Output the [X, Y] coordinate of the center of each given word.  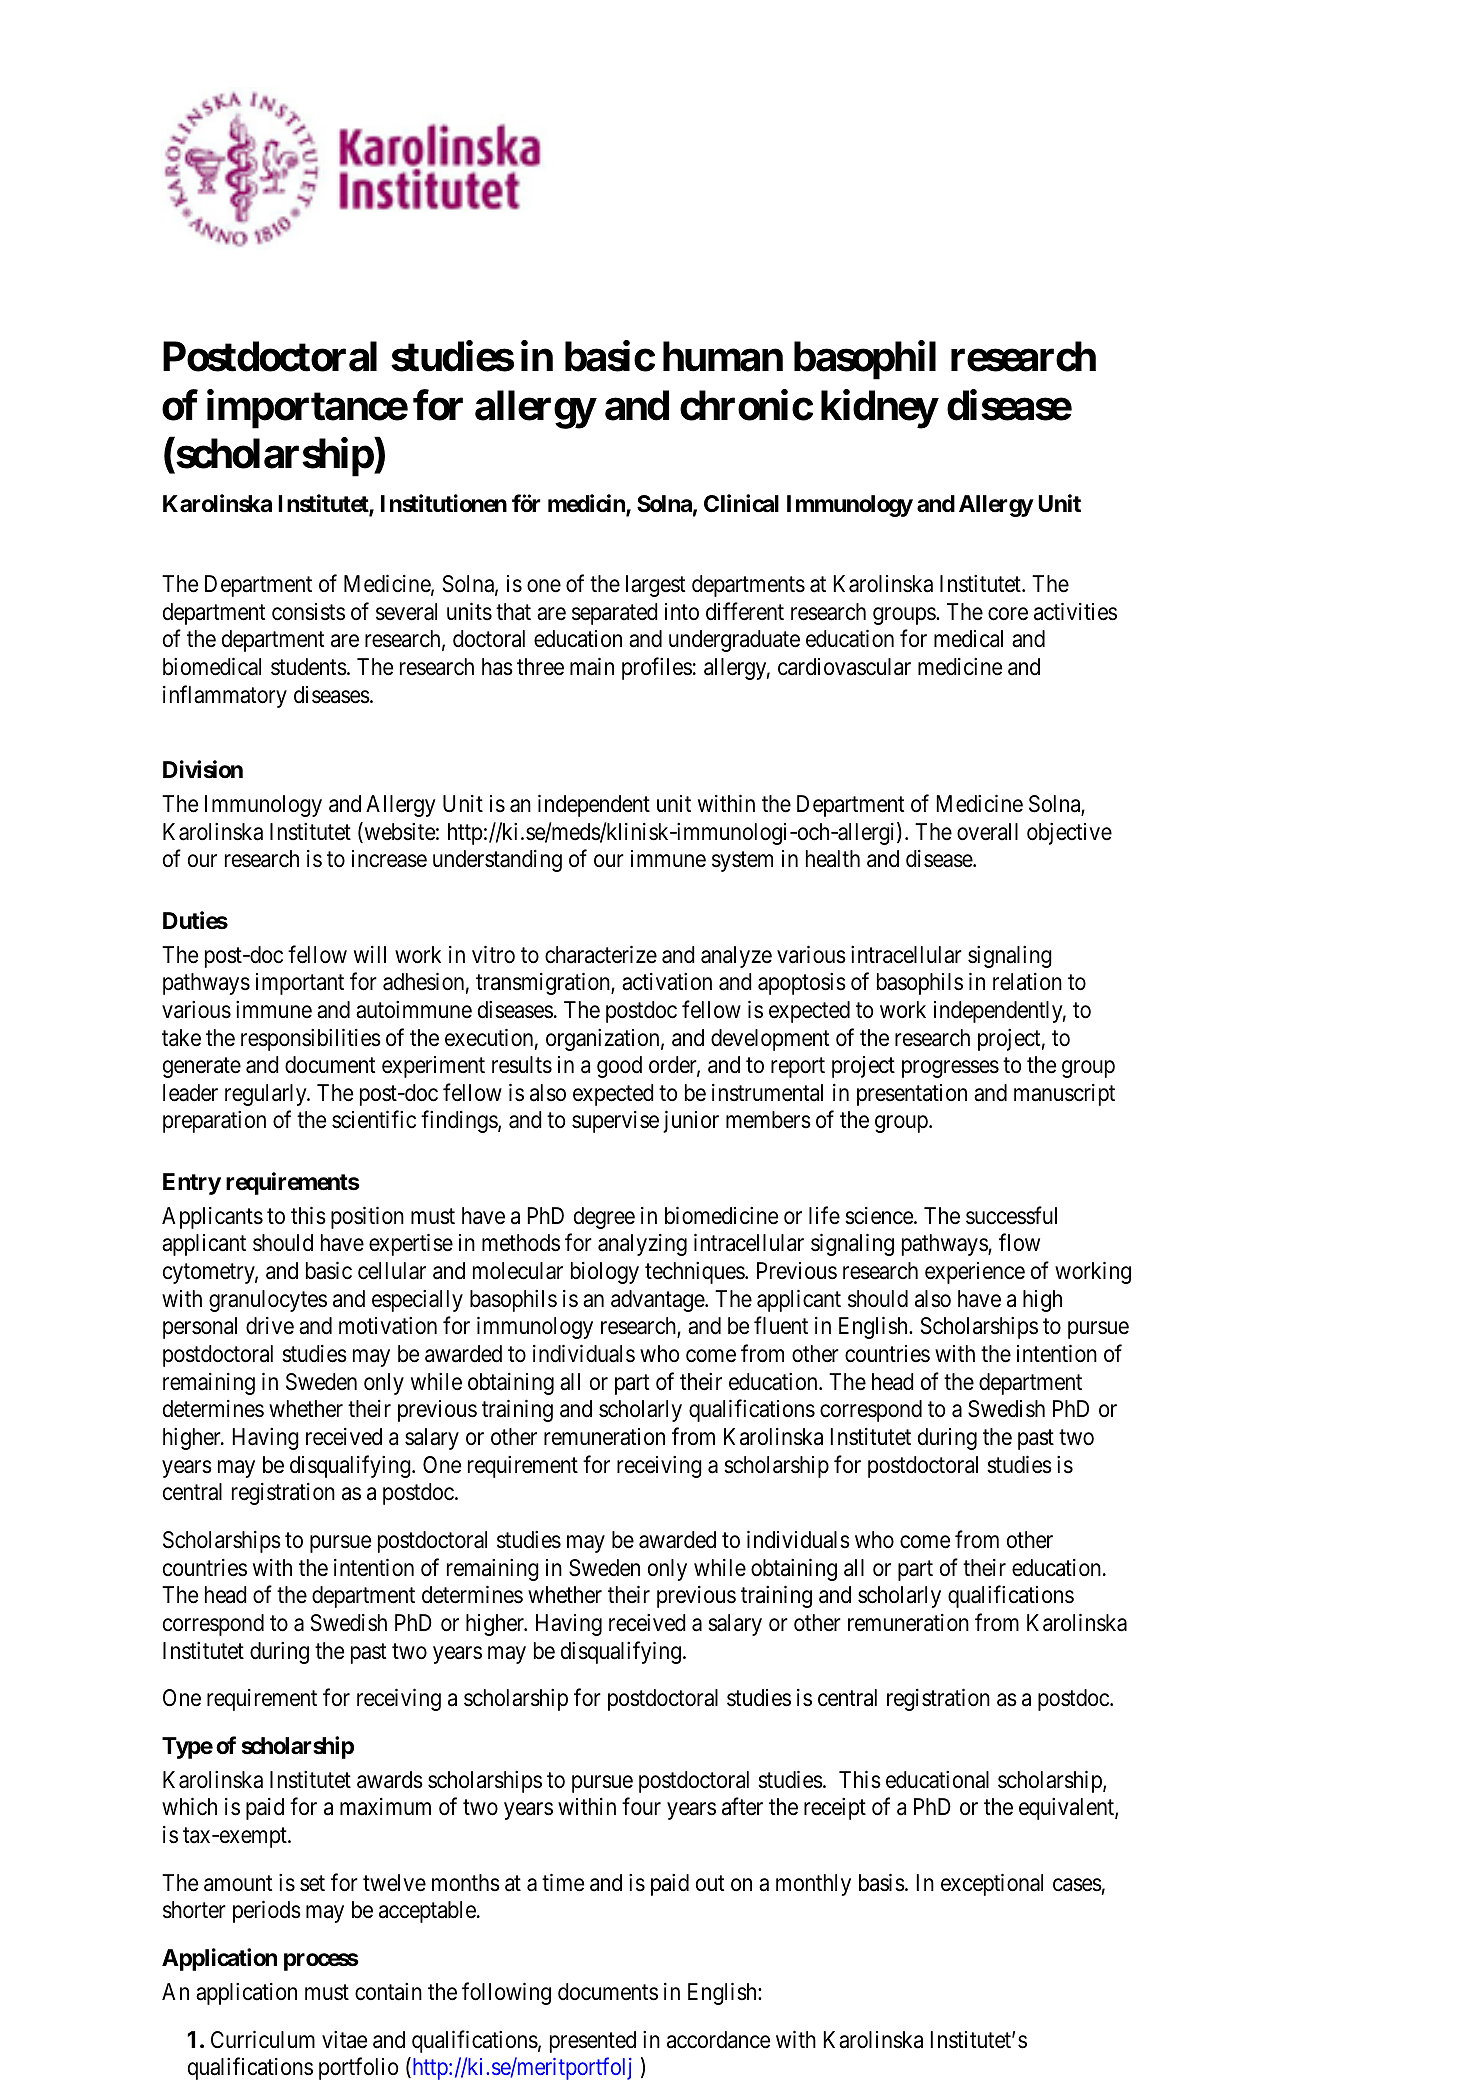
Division [203, 769]
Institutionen [444, 503]
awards [390, 1780]
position [367, 1217]
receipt [835, 1809]
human [723, 357]
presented [593, 2042]
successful [1011, 1215]
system [742, 862]
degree [604, 1218]
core [1008, 614]
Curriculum [263, 2039]
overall [987, 832]
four [641, 1807]
